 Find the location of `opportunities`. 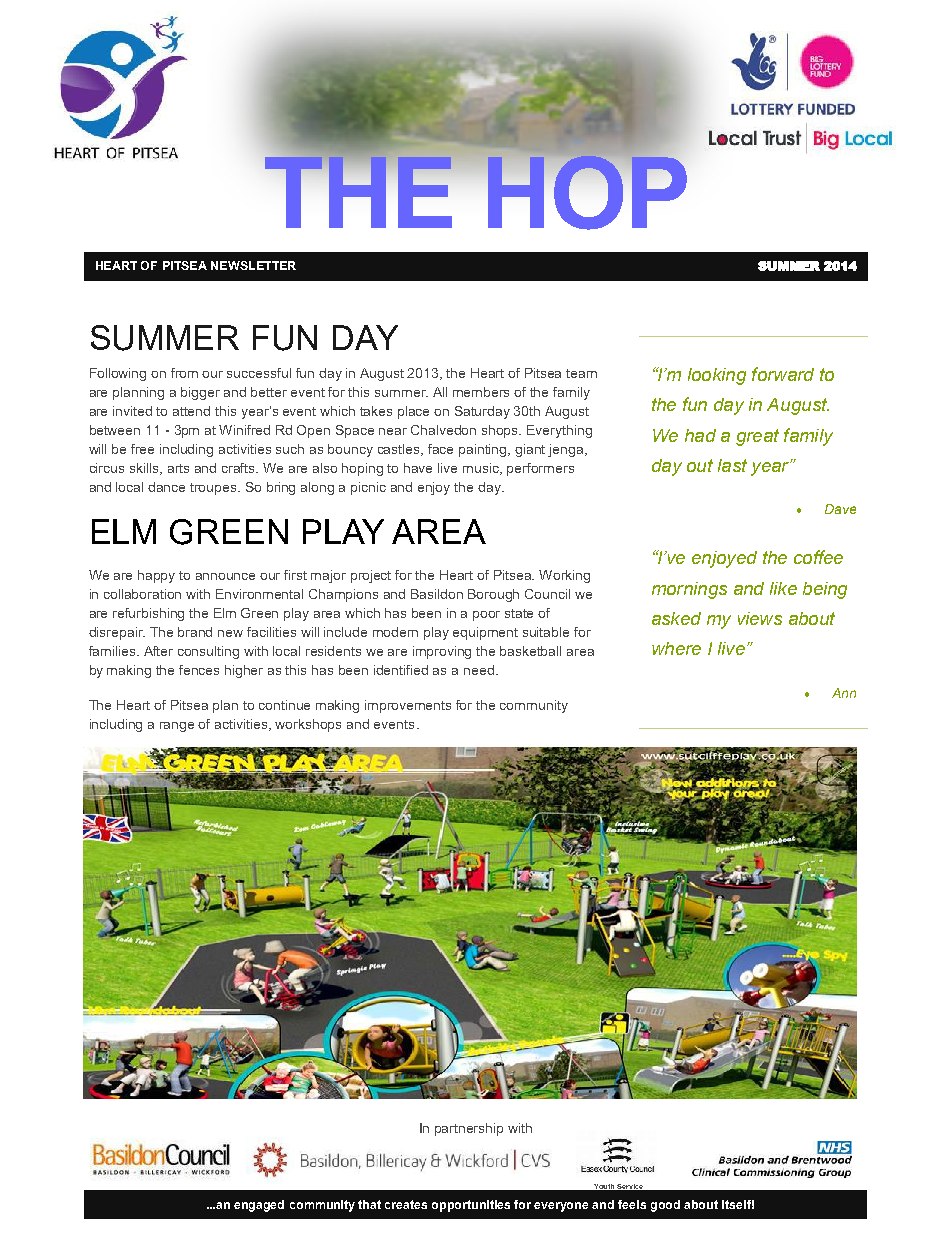

opportunities is located at coordinates (471, 1206).
